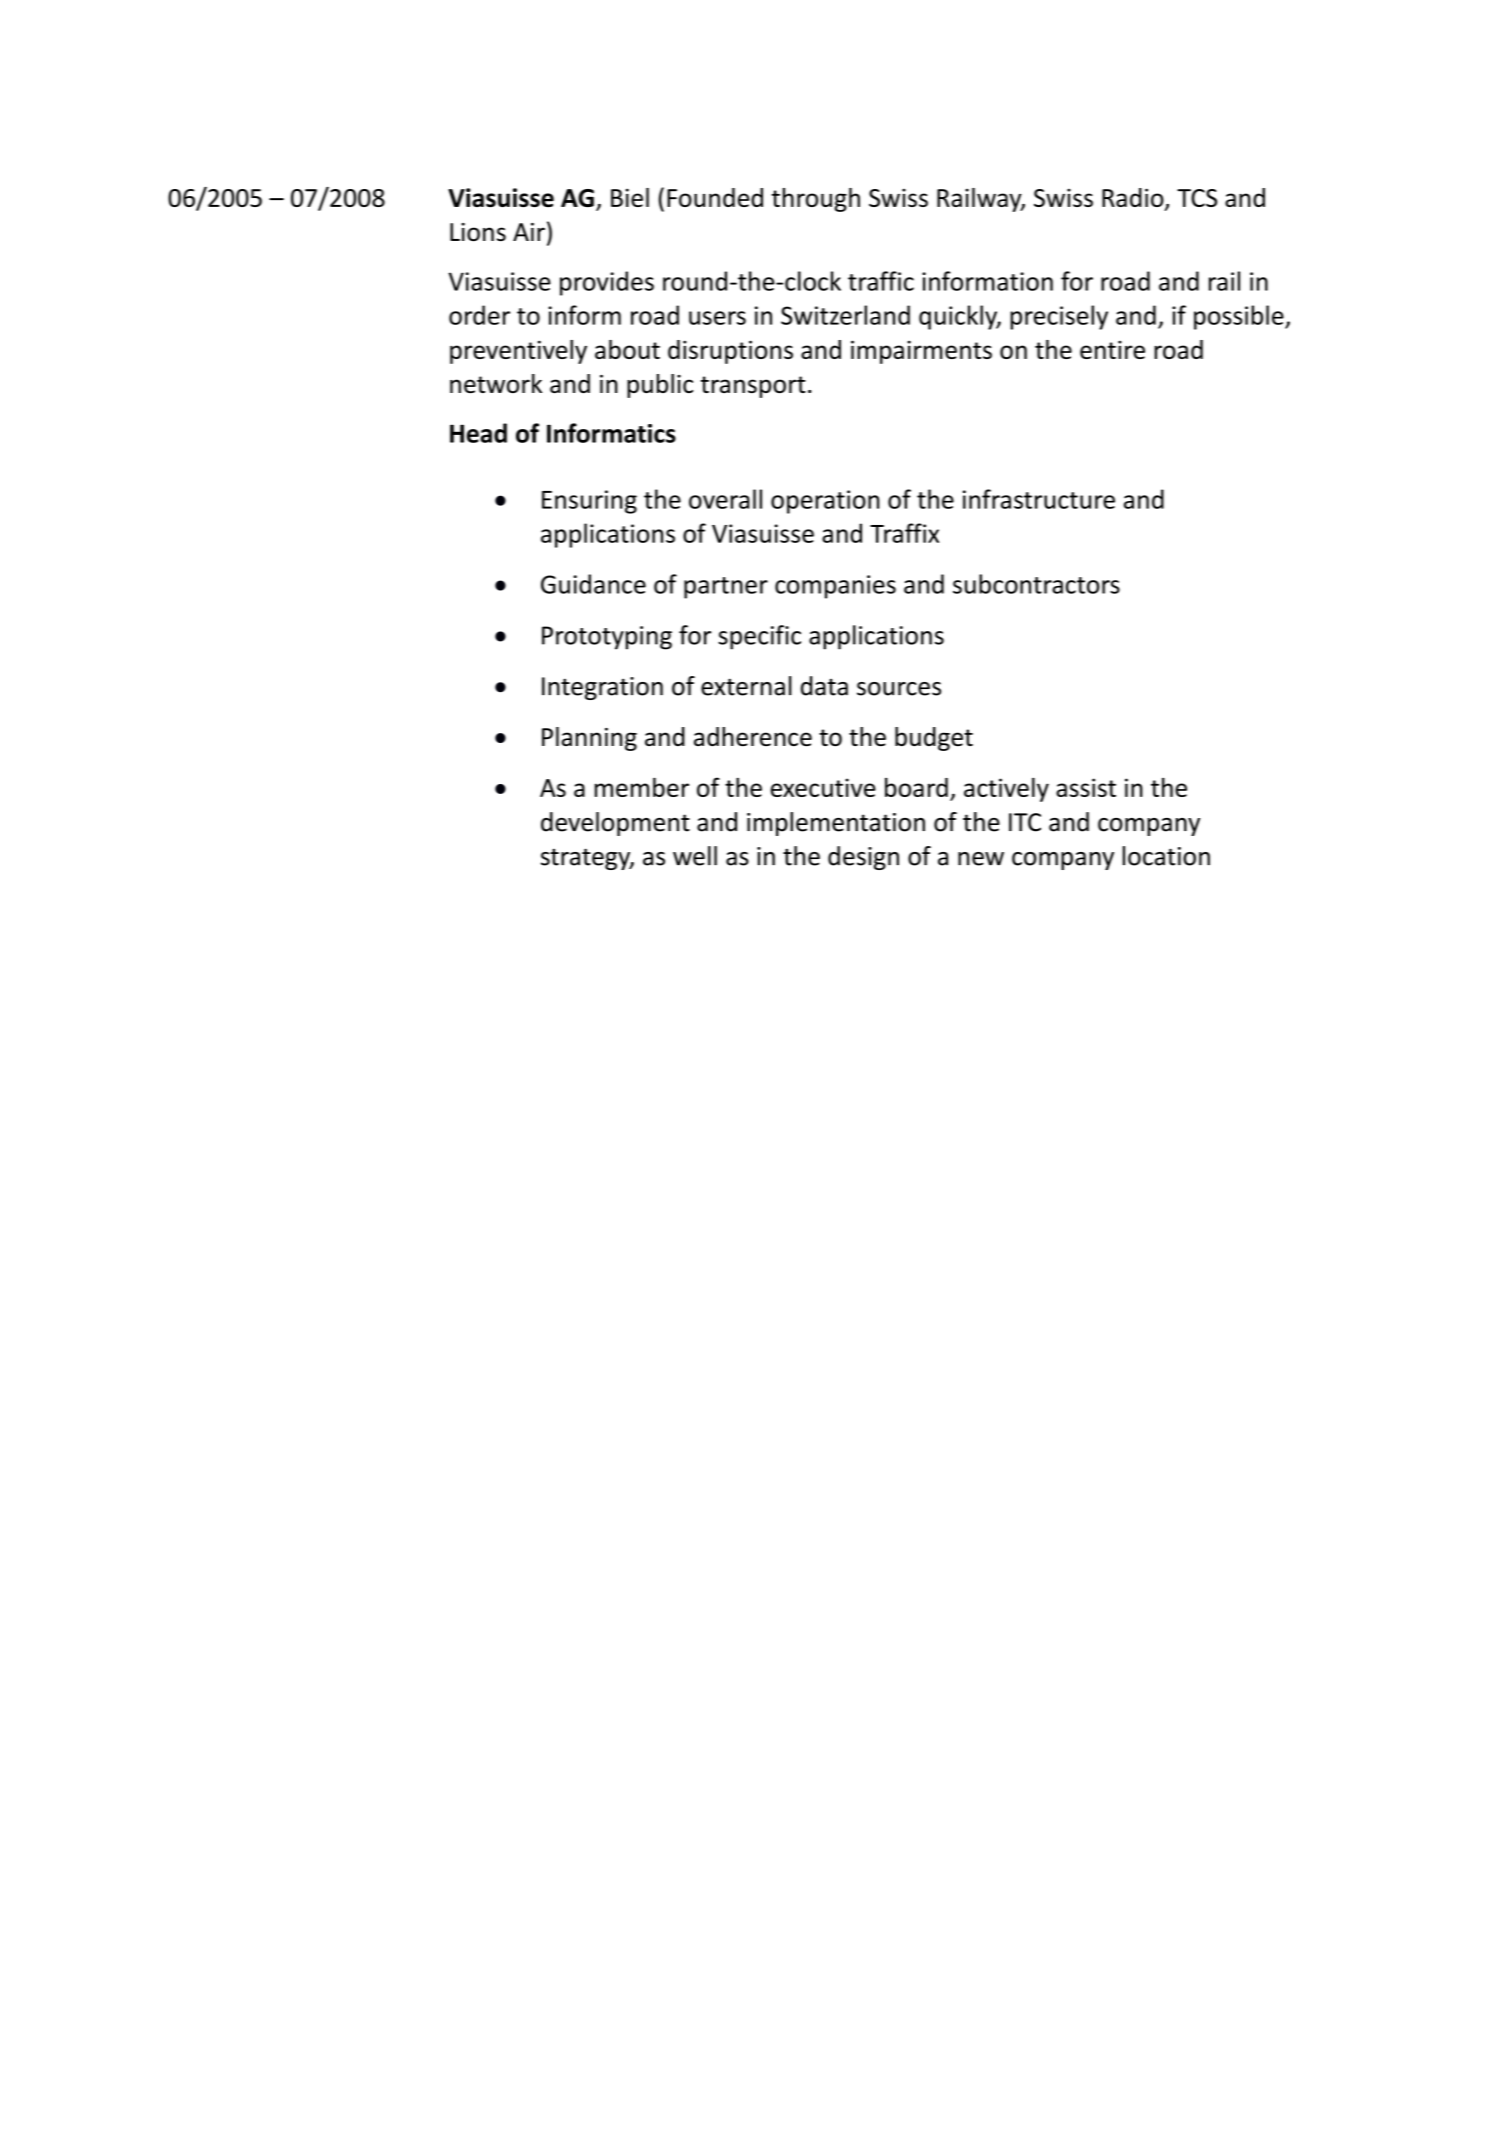 This image has height=2140, width=1512. What do you see at coordinates (1134, 199) in the image?
I see `Radio` at bounding box center [1134, 199].
